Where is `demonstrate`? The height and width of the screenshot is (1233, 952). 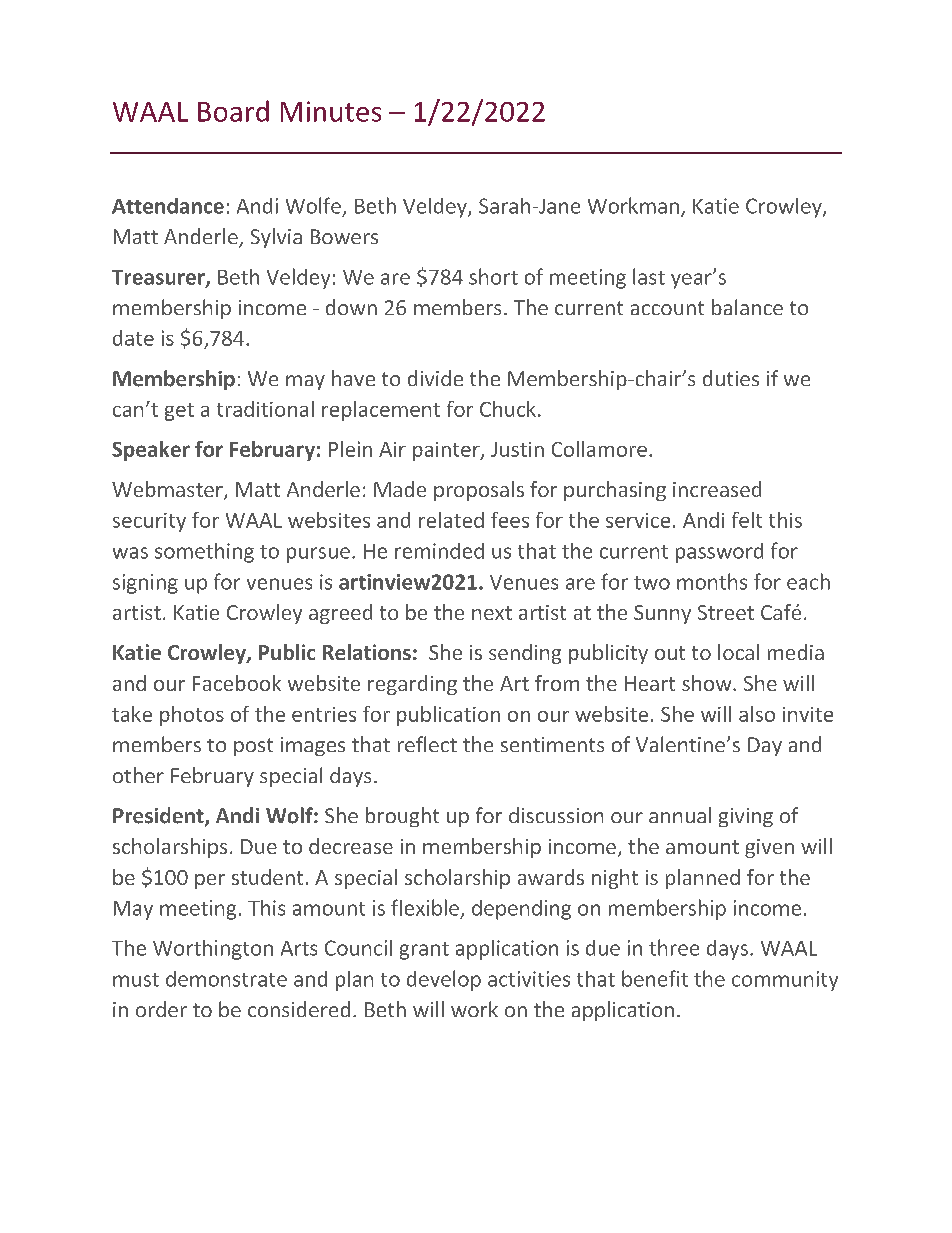 demonstrate is located at coordinates (226, 979).
